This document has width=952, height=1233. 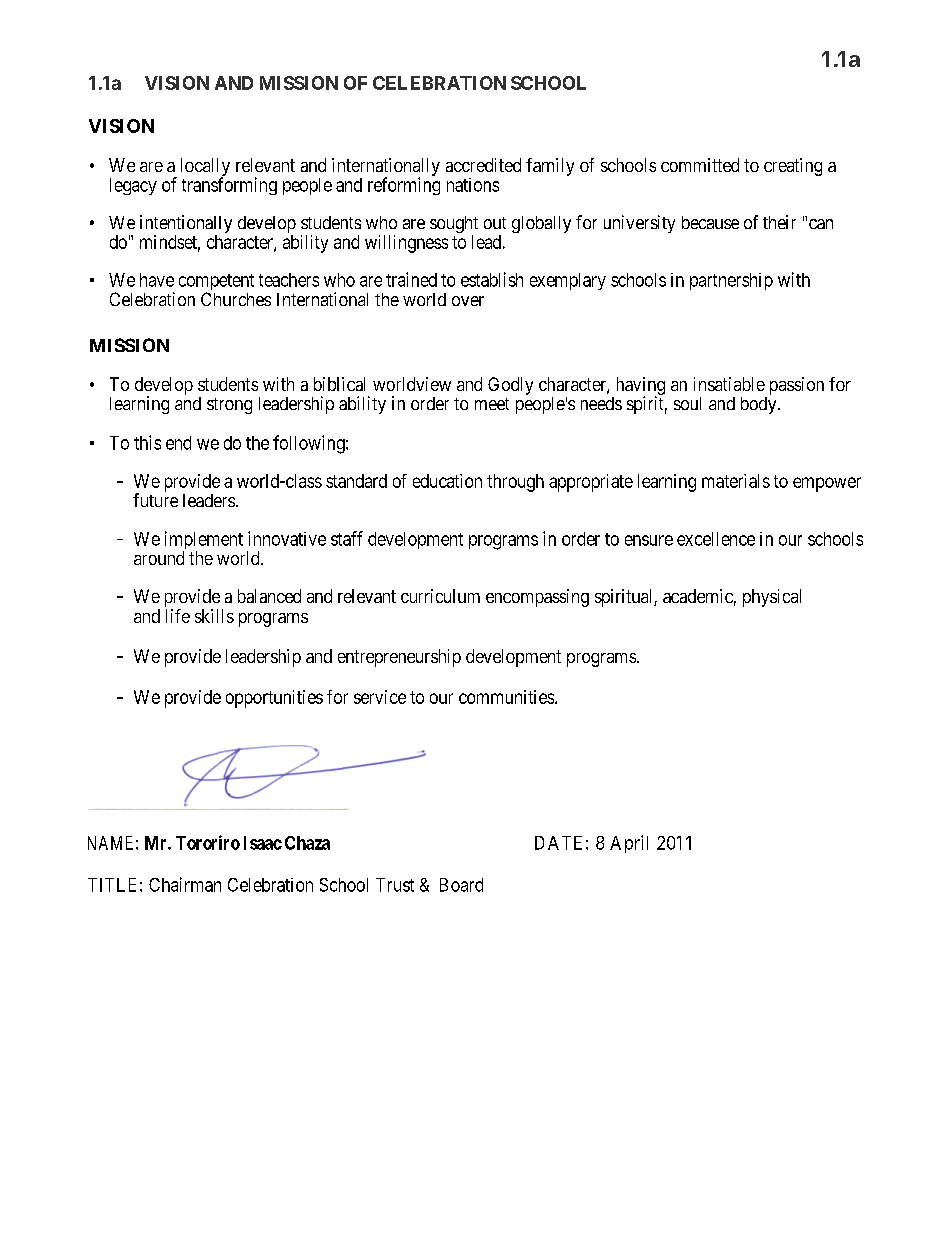 What do you see at coordinates (204, 541) in the document?
I see `implement` at bounding box center [204, 541].
